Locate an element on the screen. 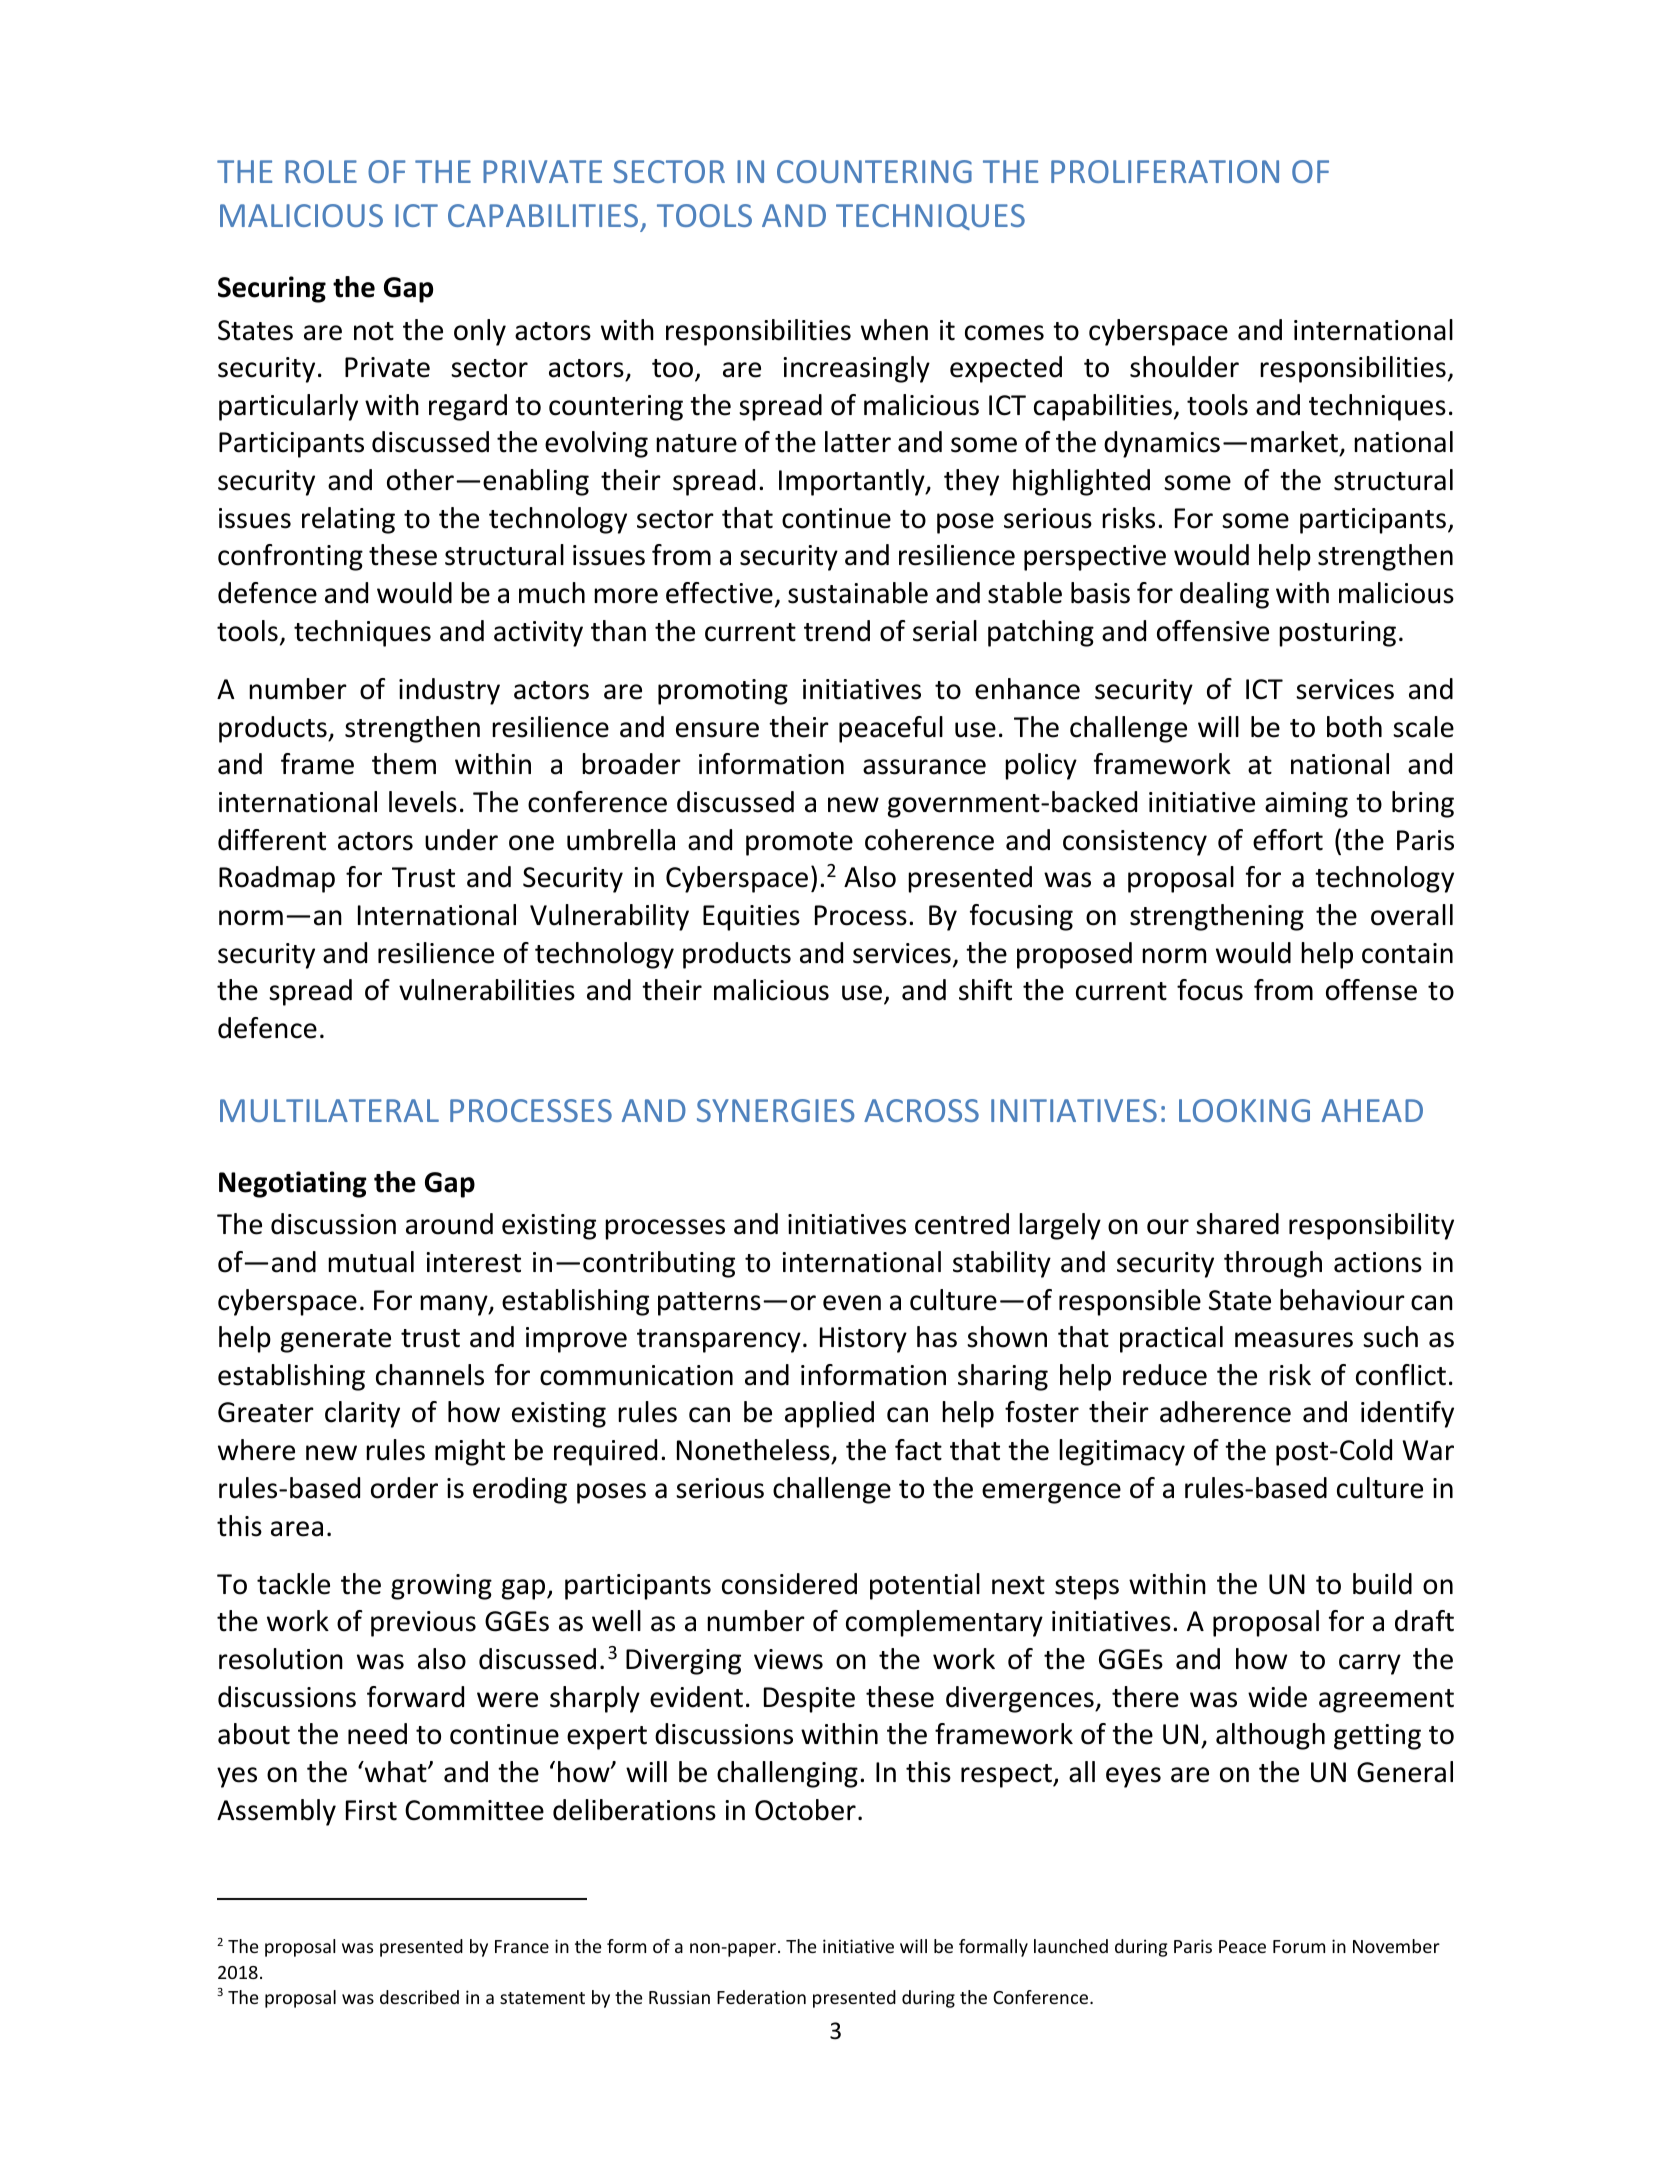 This screenshot has width=1672, height=2164. industry is located at coordinates (449, 691).
